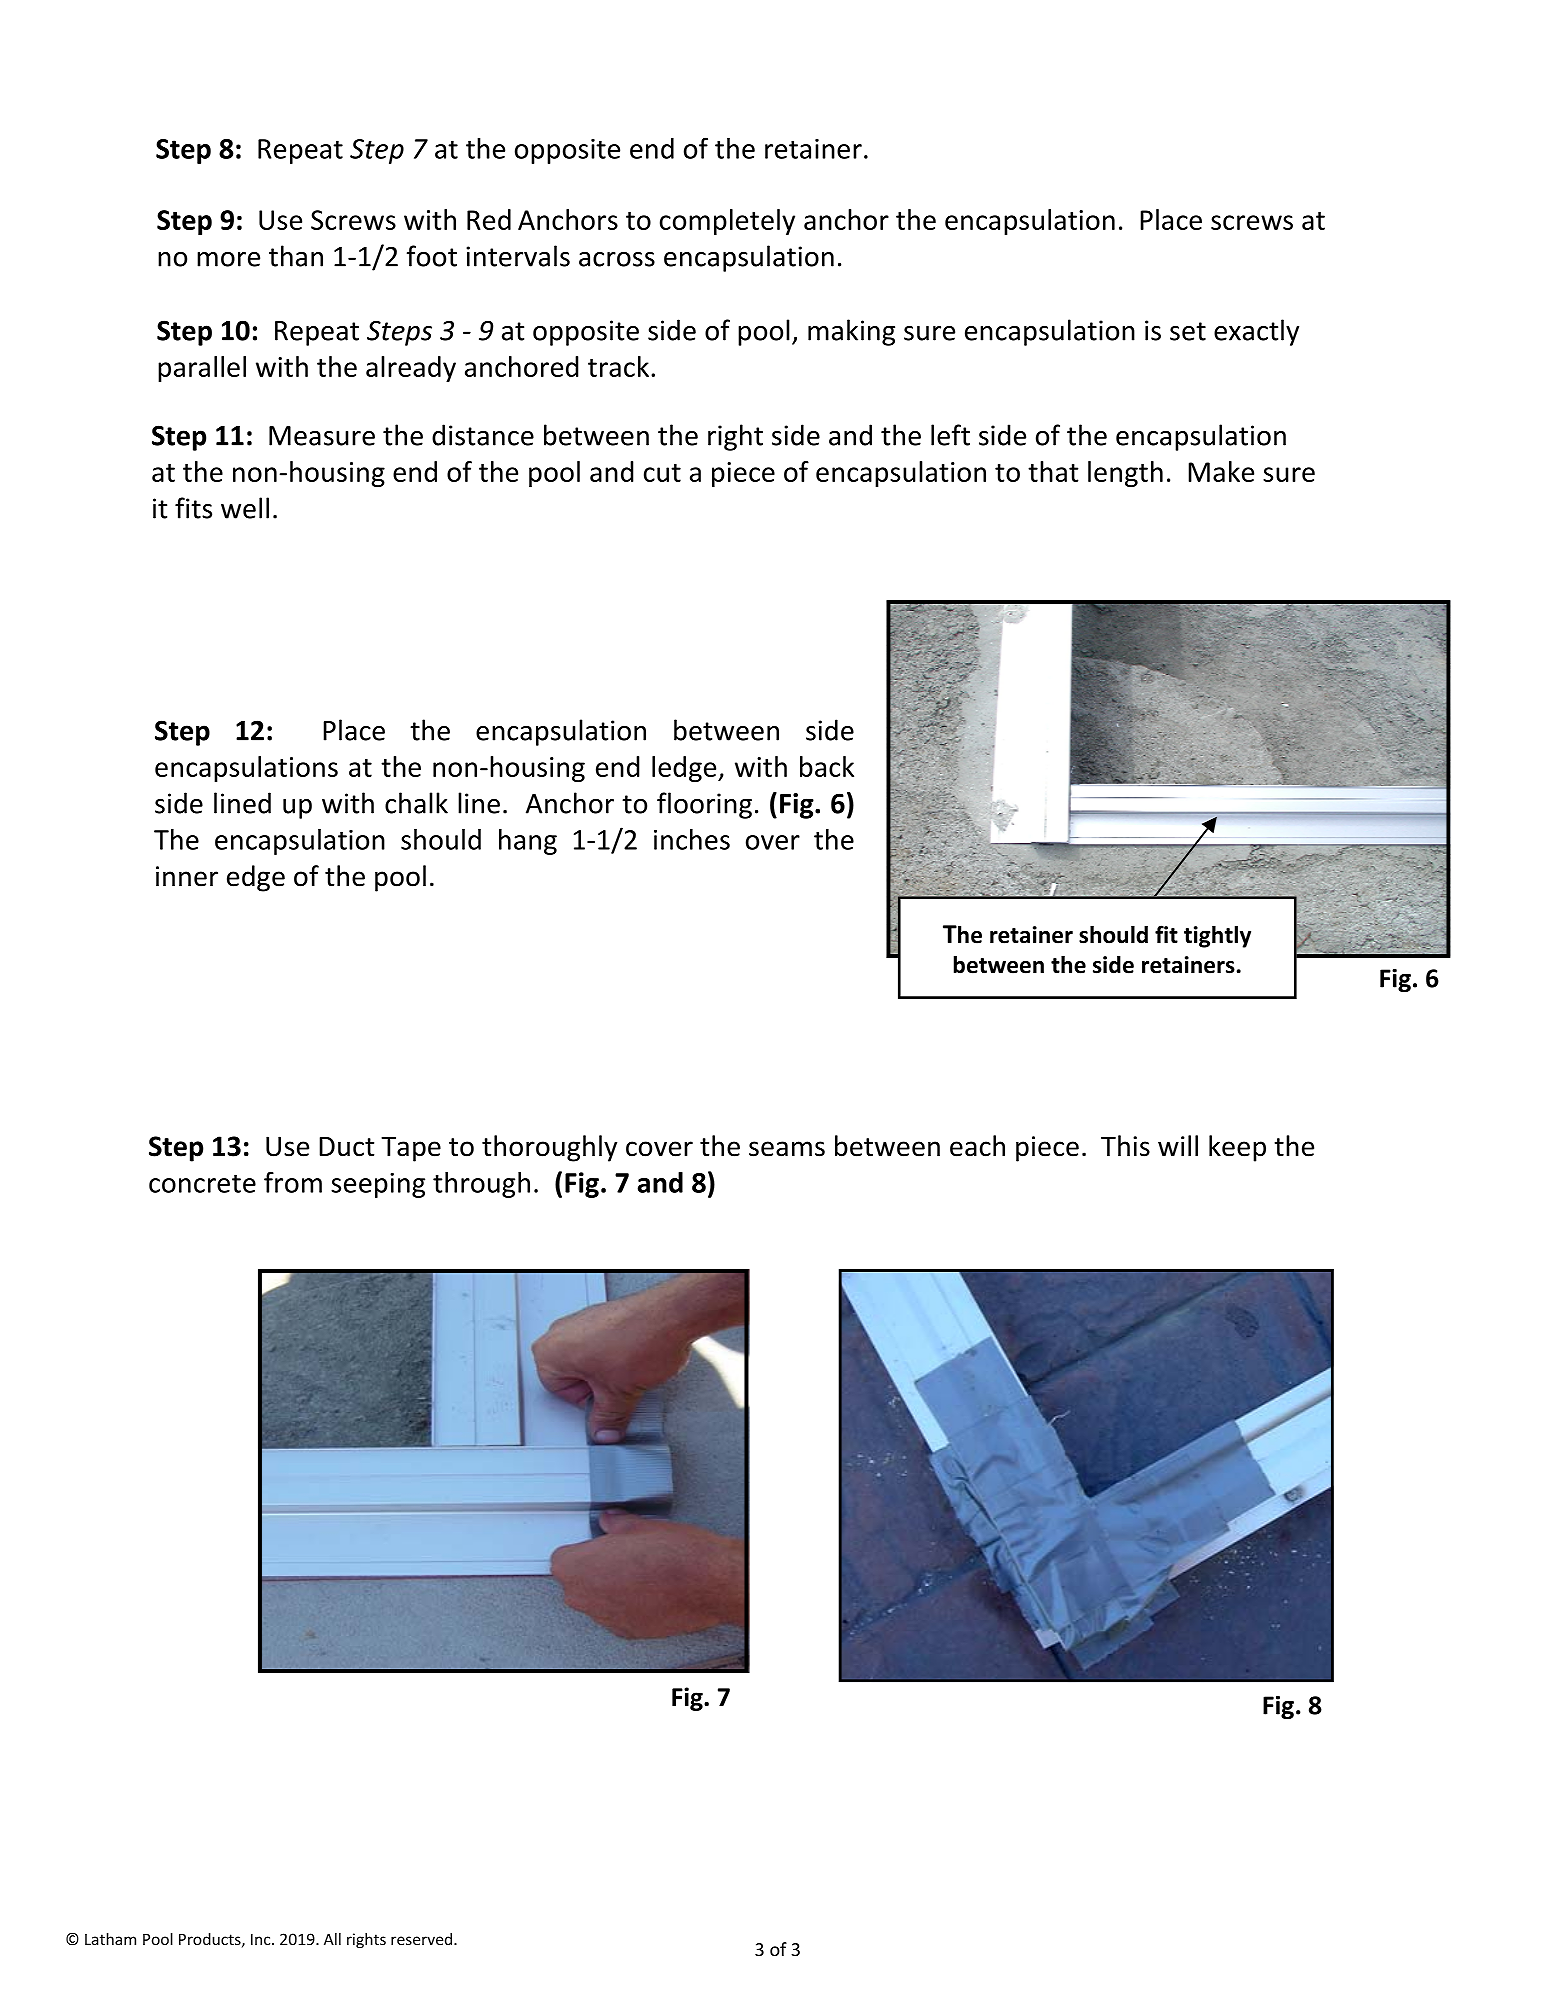 Image resolution: width=1549 pixels, height=2005 pixels. Describe the element at coordinates (1125, 1146) in the screenshot. I see `This` at that location.
